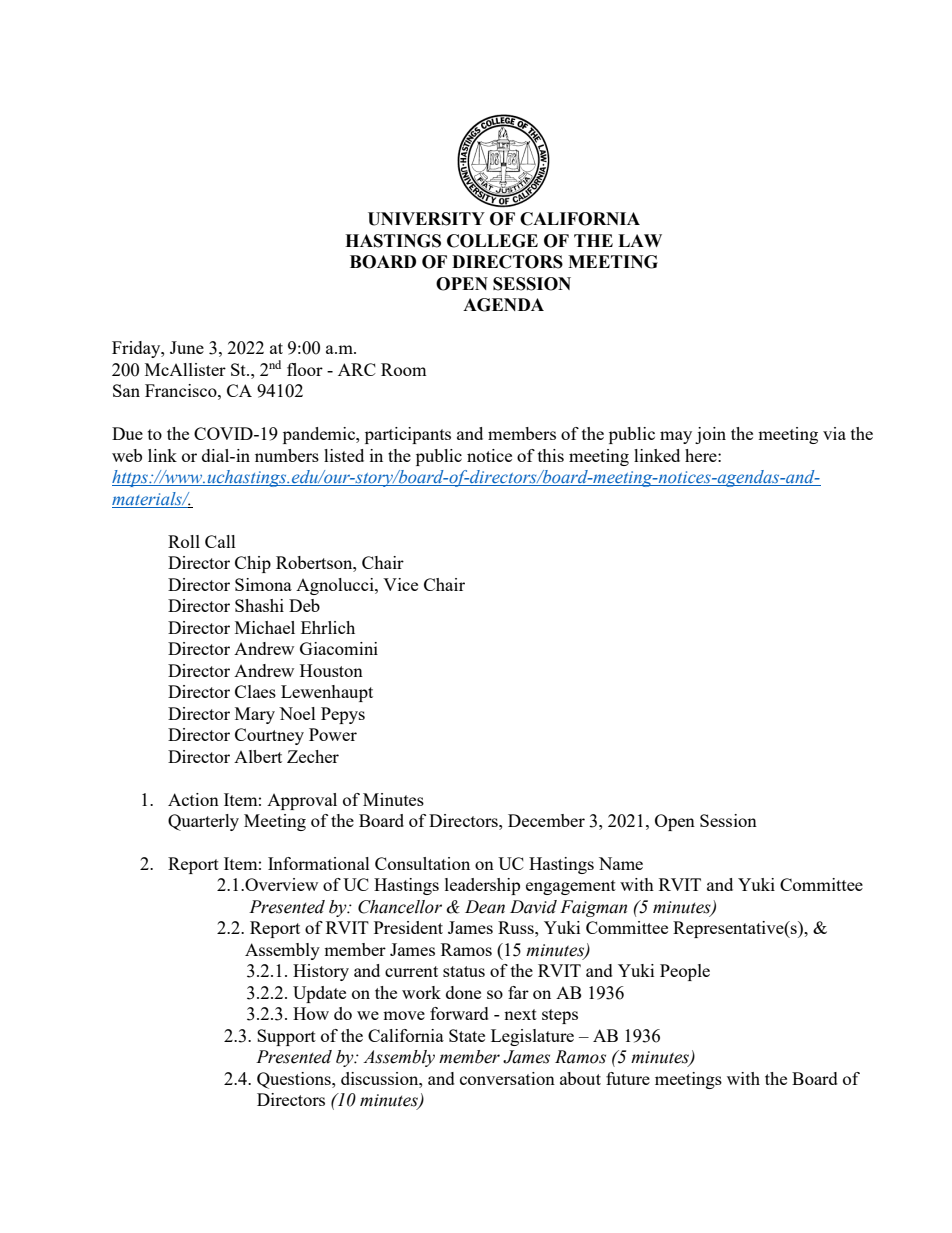 This screenshot has height=1233, width=952. Describe the element at coordinates (551, 455) in the screenshot. I see `this` at that location.
